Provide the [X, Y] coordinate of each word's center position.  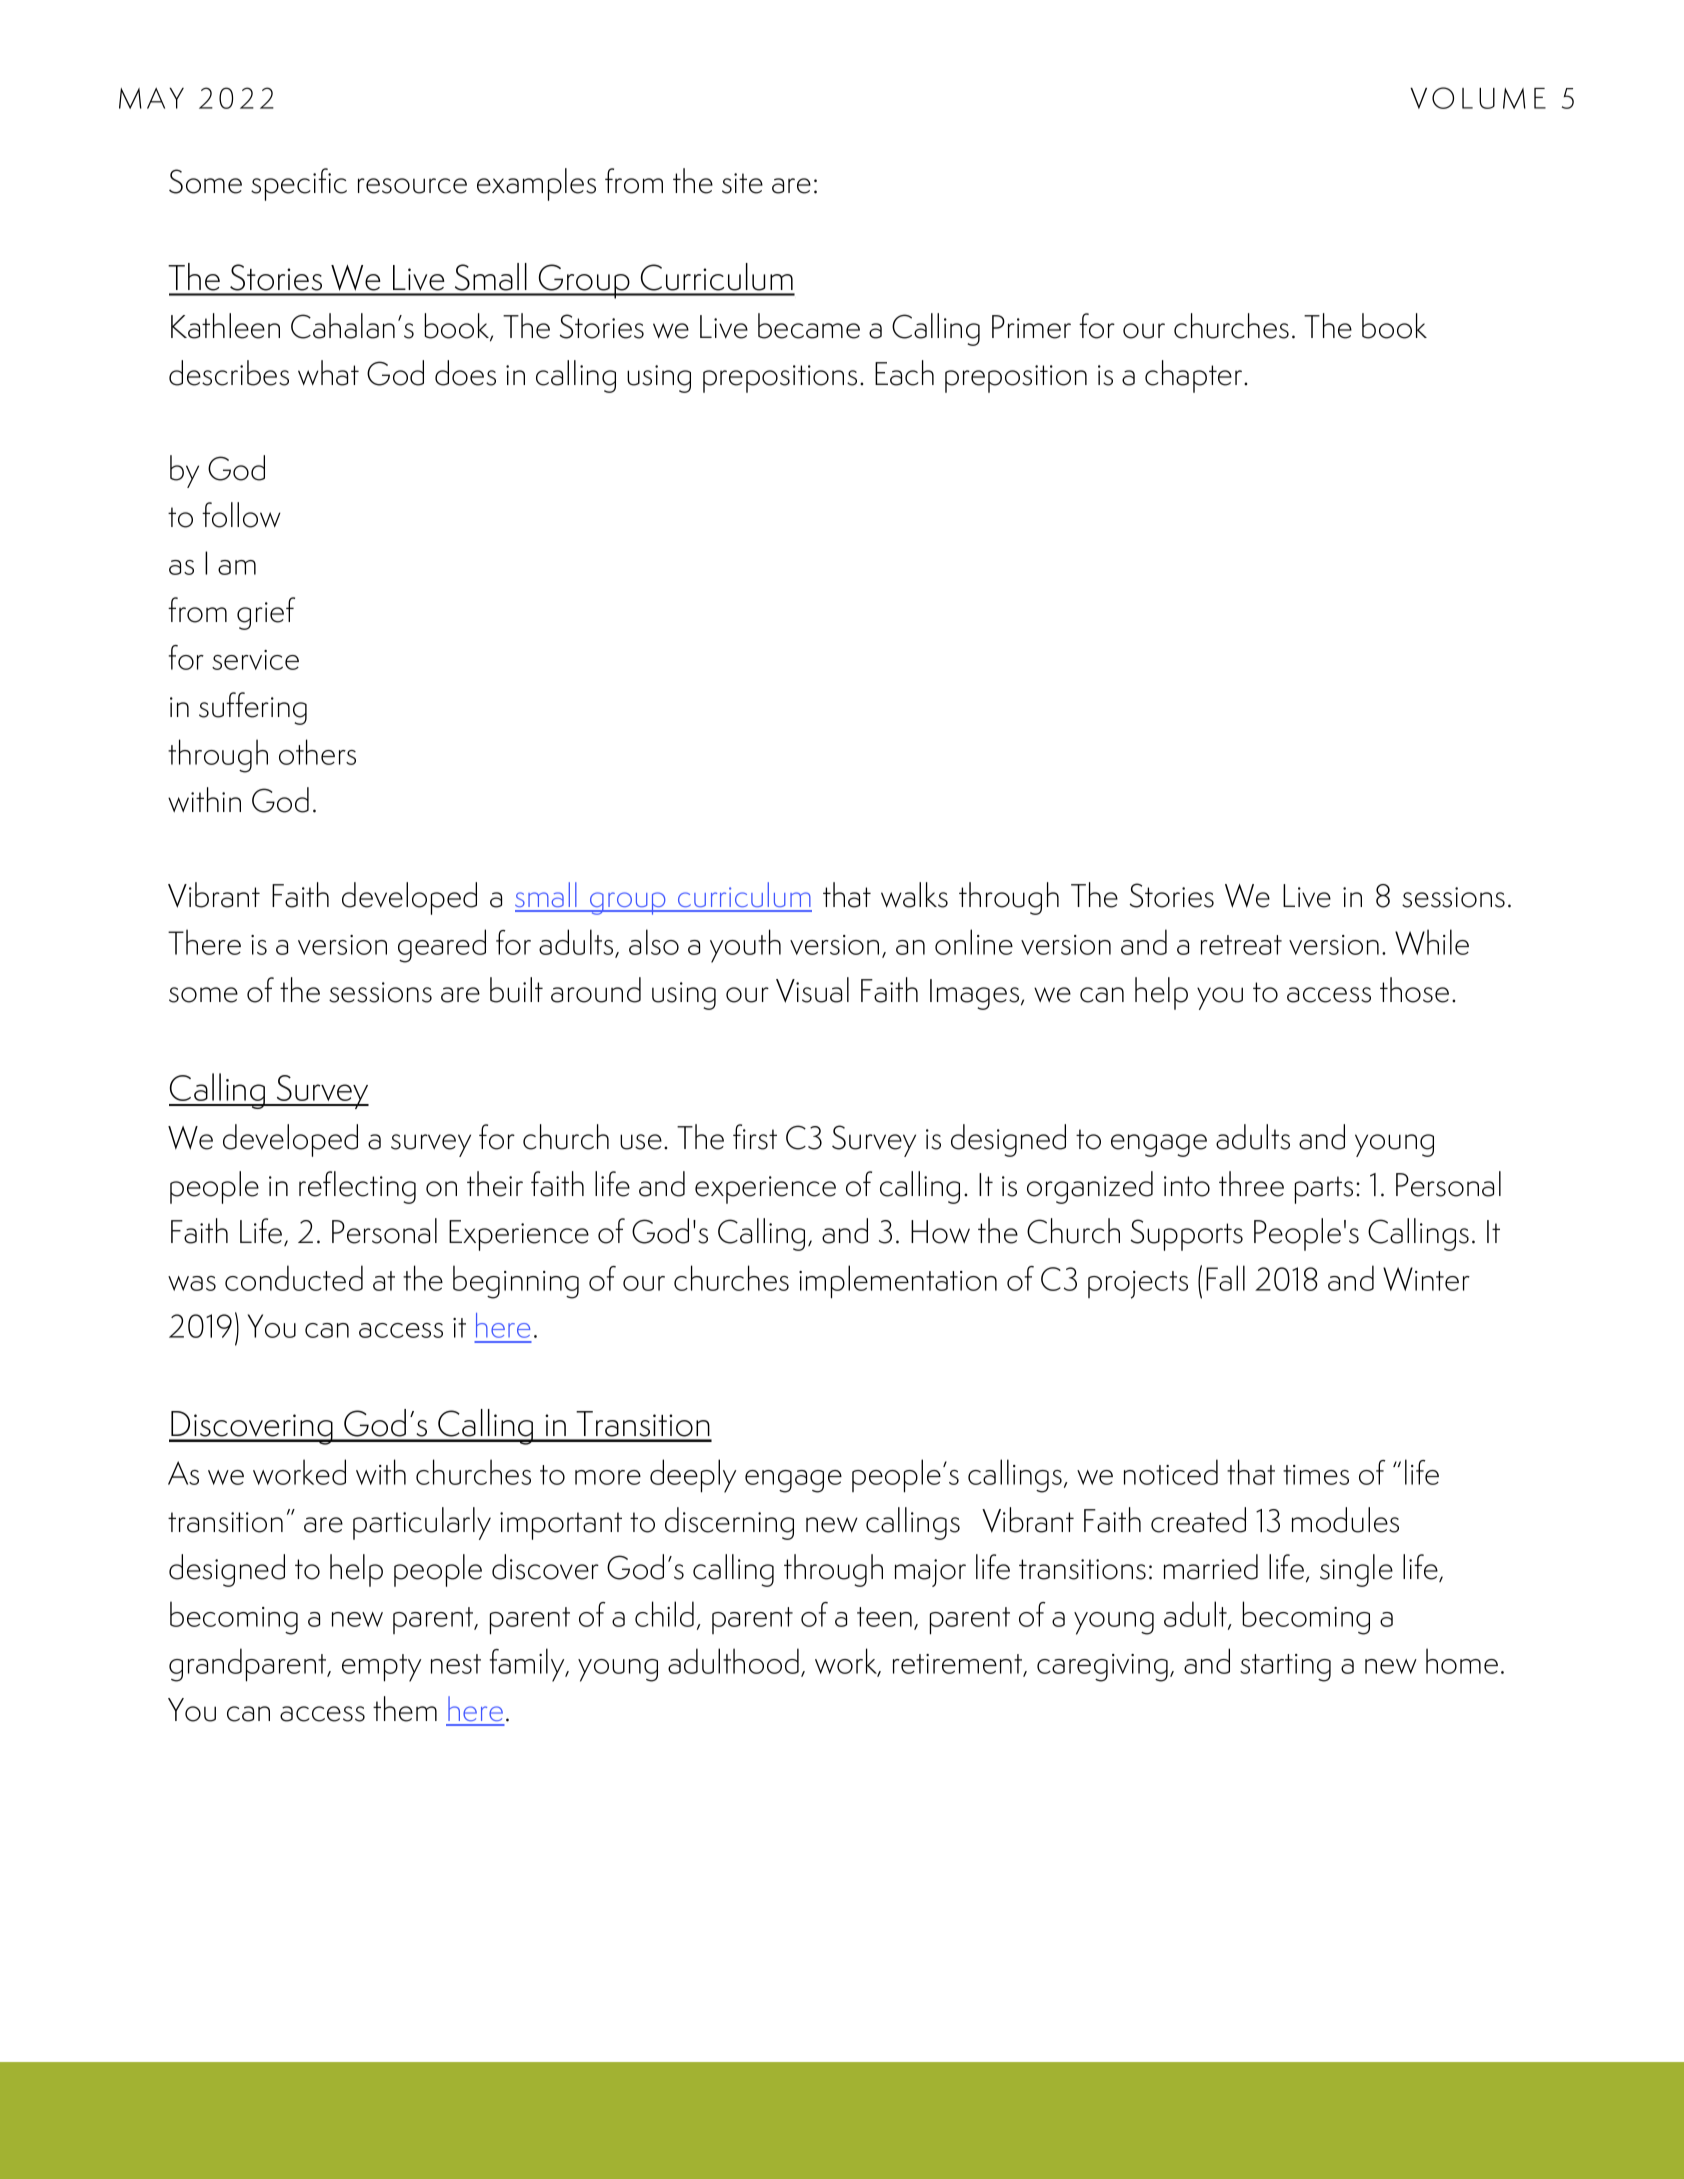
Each [904, 373]
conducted [294, 1278]
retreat [1241, 945]
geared [442, 946]
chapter [1195, 376]
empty [381, 1668]
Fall [1225, 1278]
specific [299, 184]
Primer [1031, 327]
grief [266, 613]
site [742, 183]
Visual [812, 990]
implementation [898, 1282]
